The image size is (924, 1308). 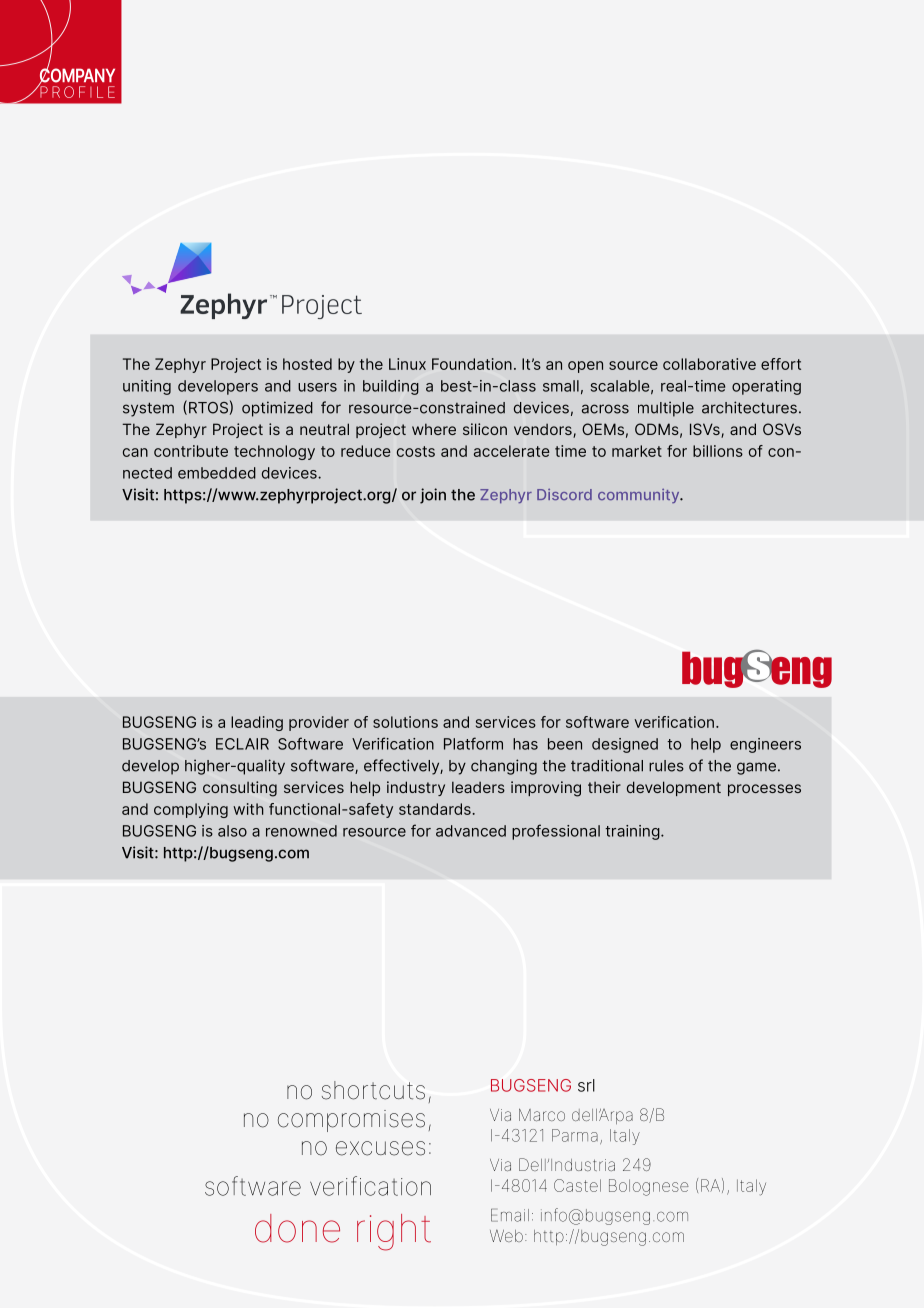 I want to click on engineers, so click(x=765, y=745).
